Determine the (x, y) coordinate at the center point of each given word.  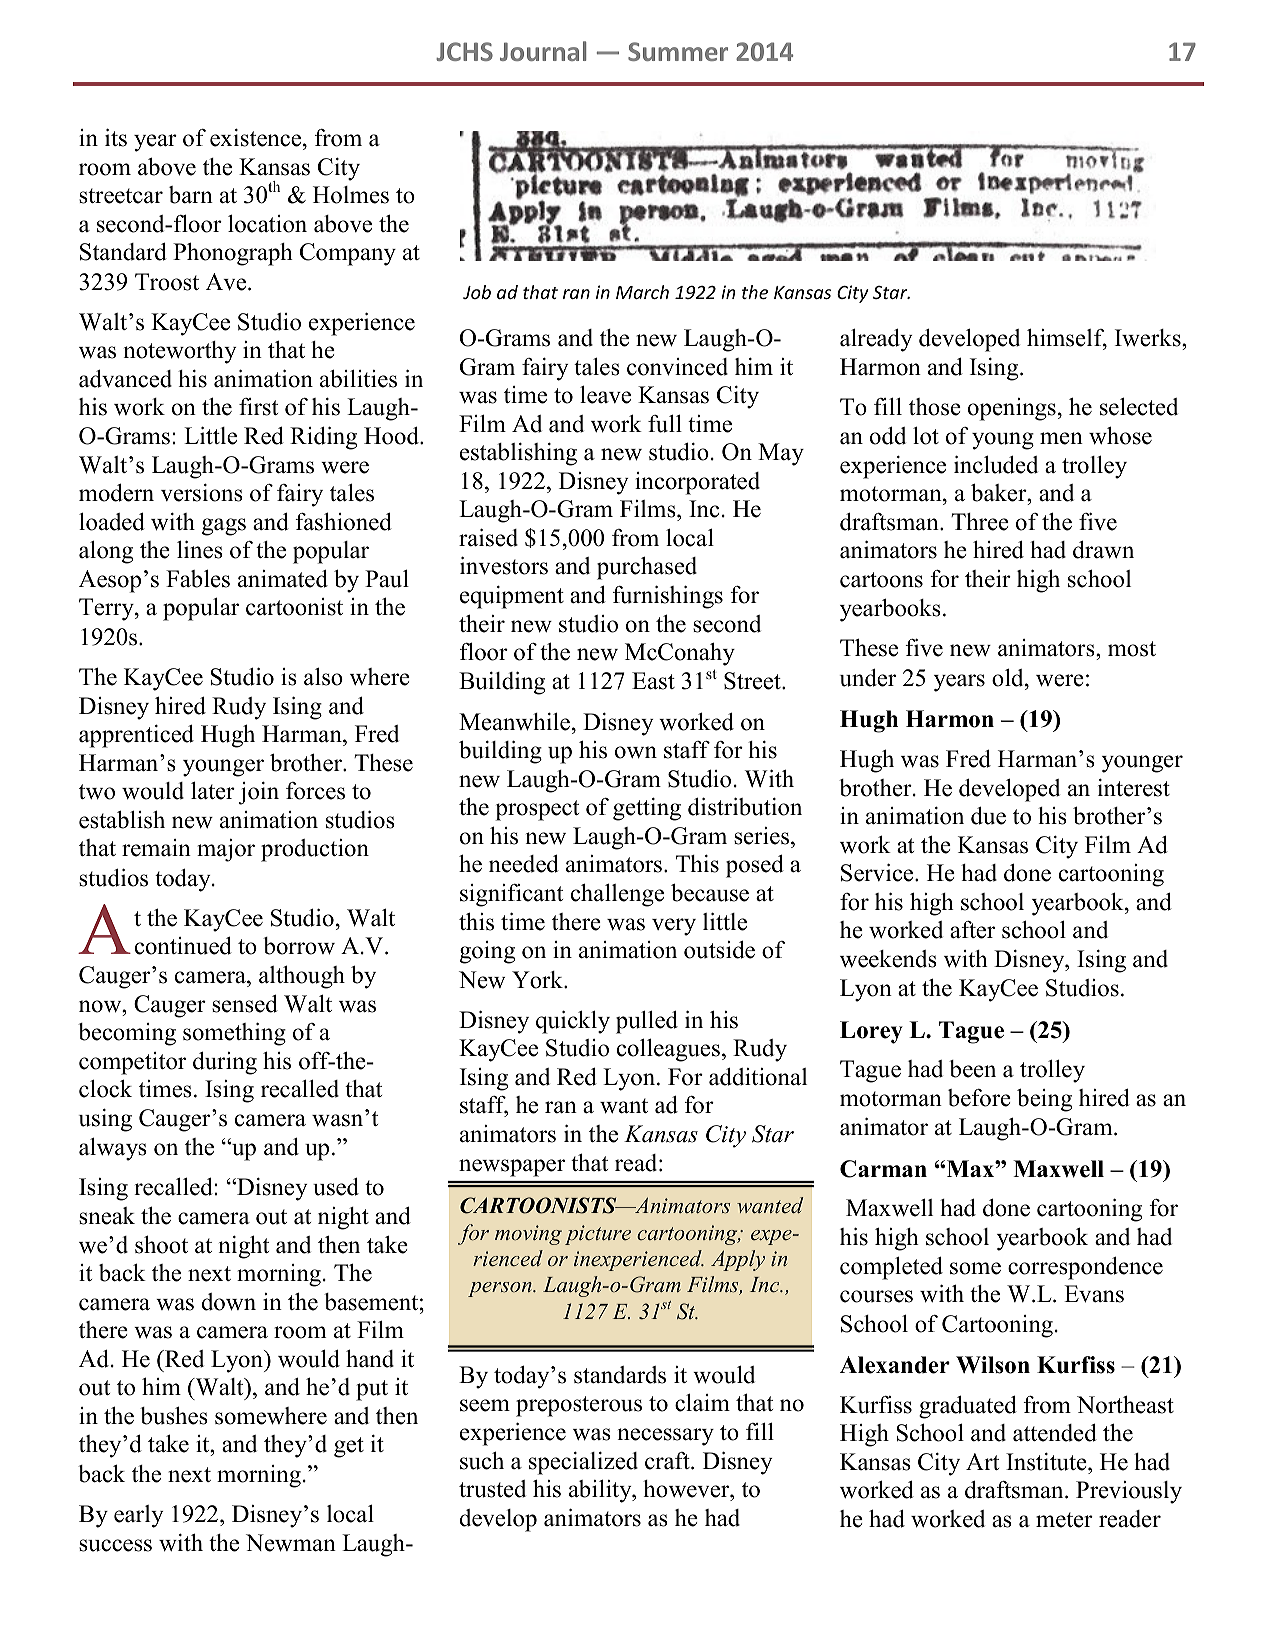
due (988, 816)
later (213, 790)
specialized (583, 1463)
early (139, 1516)
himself (1067, 339)
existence (257, 138)
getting (647, 809)
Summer (678, 51)
